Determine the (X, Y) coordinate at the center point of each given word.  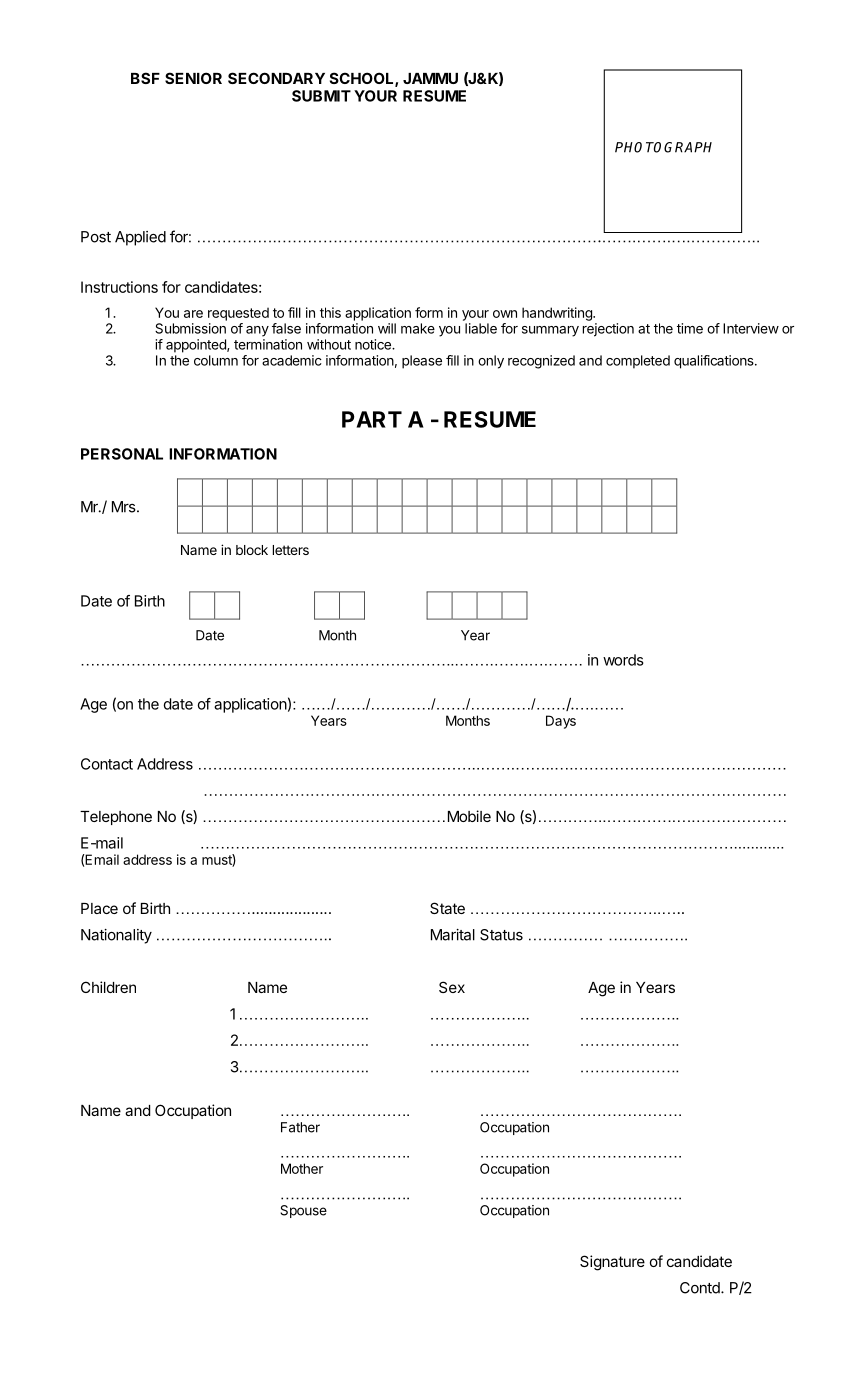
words (623, 660)
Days (561, 722)
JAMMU (430, 78)
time (690, 328)
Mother (302, 1168)
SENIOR (193, 78)
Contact (107, 764)
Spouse (303, 1211)
